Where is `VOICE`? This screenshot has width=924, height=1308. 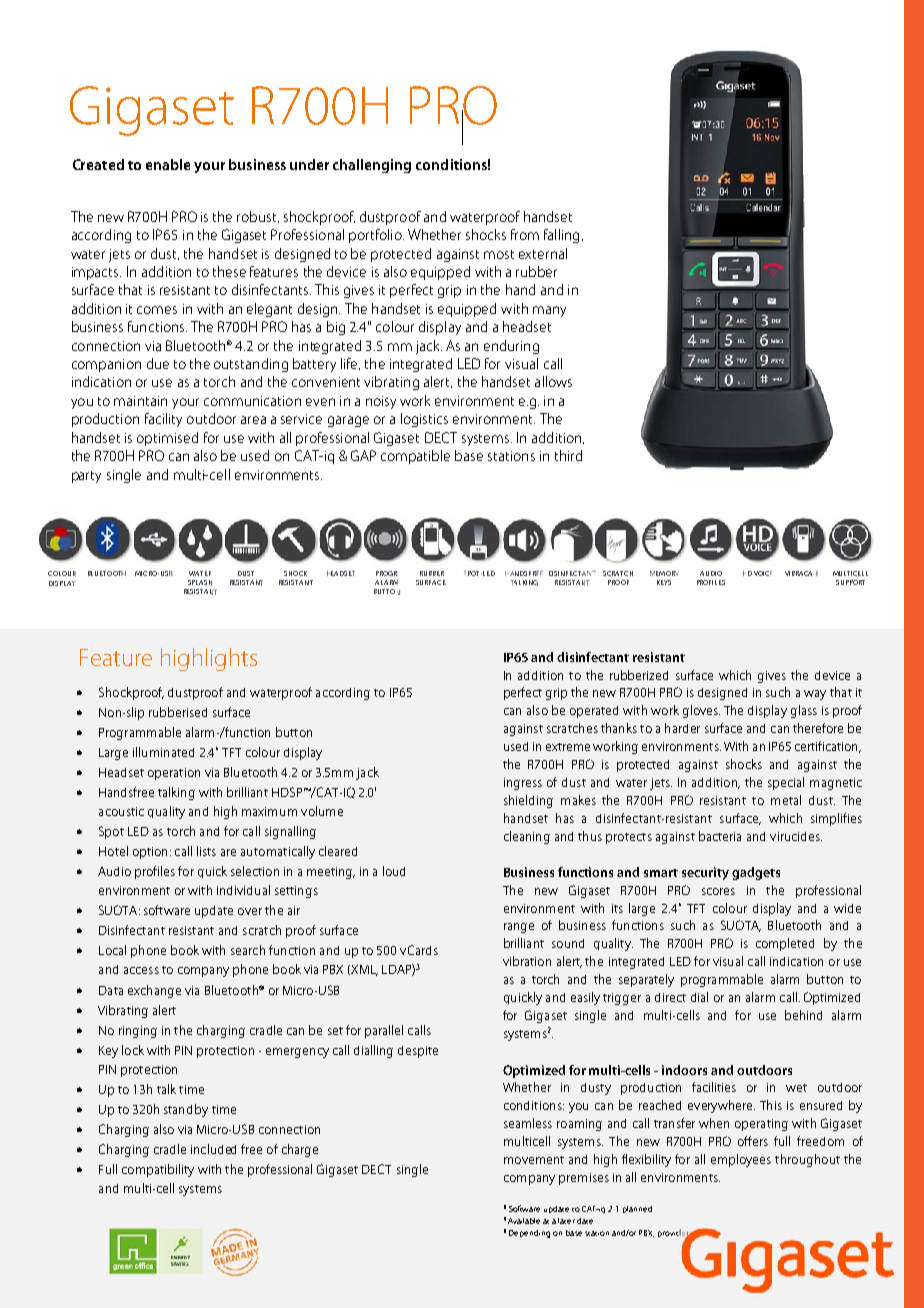
VOICE is located at coordinates (763, 573).
